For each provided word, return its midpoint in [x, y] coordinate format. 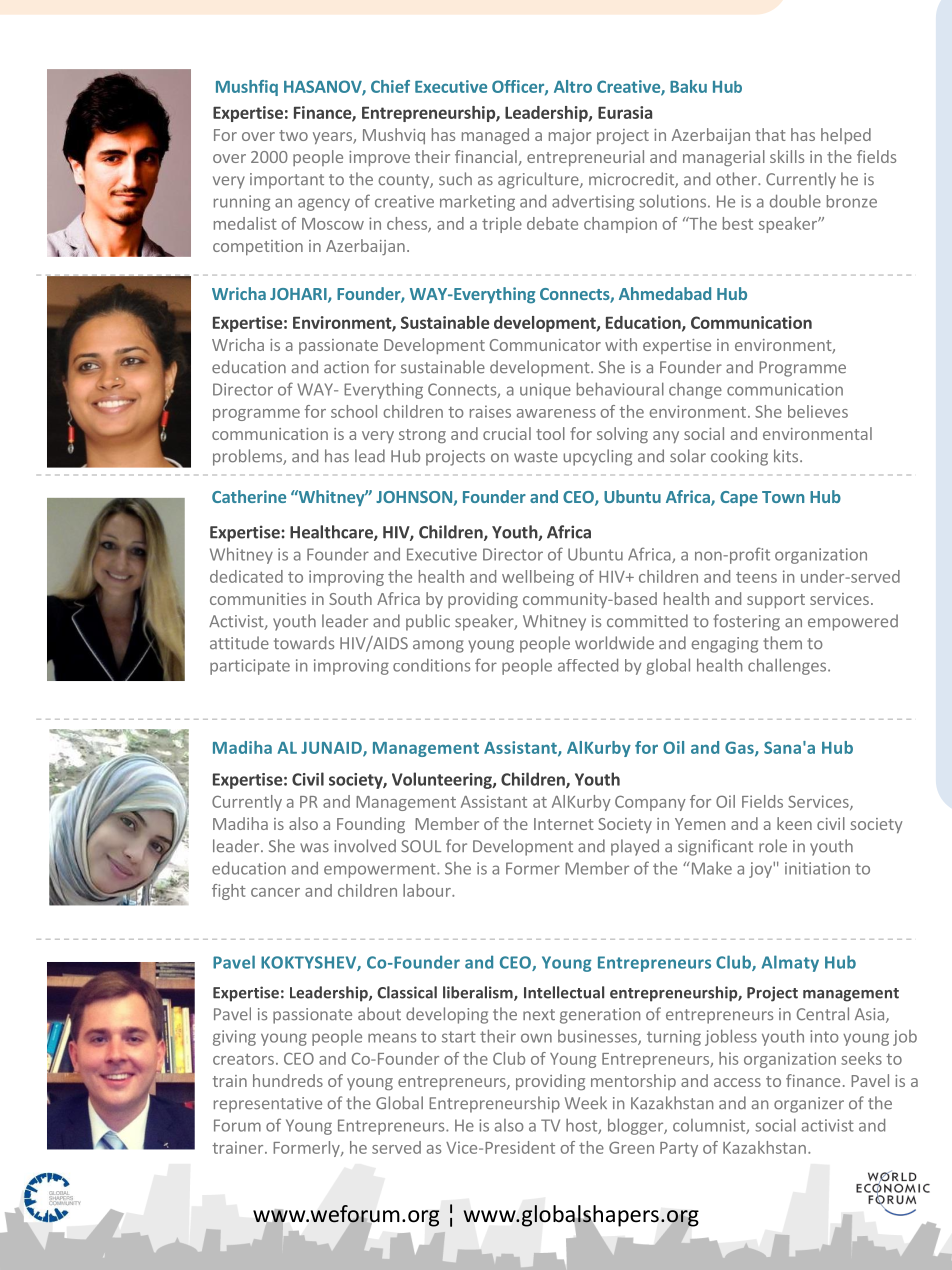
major [570, 136]
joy [761, 870]
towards [304, 643]
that [770, 134]
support [776, 601]
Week [586, 1103]
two [293, 135]
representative [268, 1105]
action [346, 367]
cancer [275, 892]
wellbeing [538, 578]
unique [545, 391]
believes [818, 411]
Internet [564, 824]
